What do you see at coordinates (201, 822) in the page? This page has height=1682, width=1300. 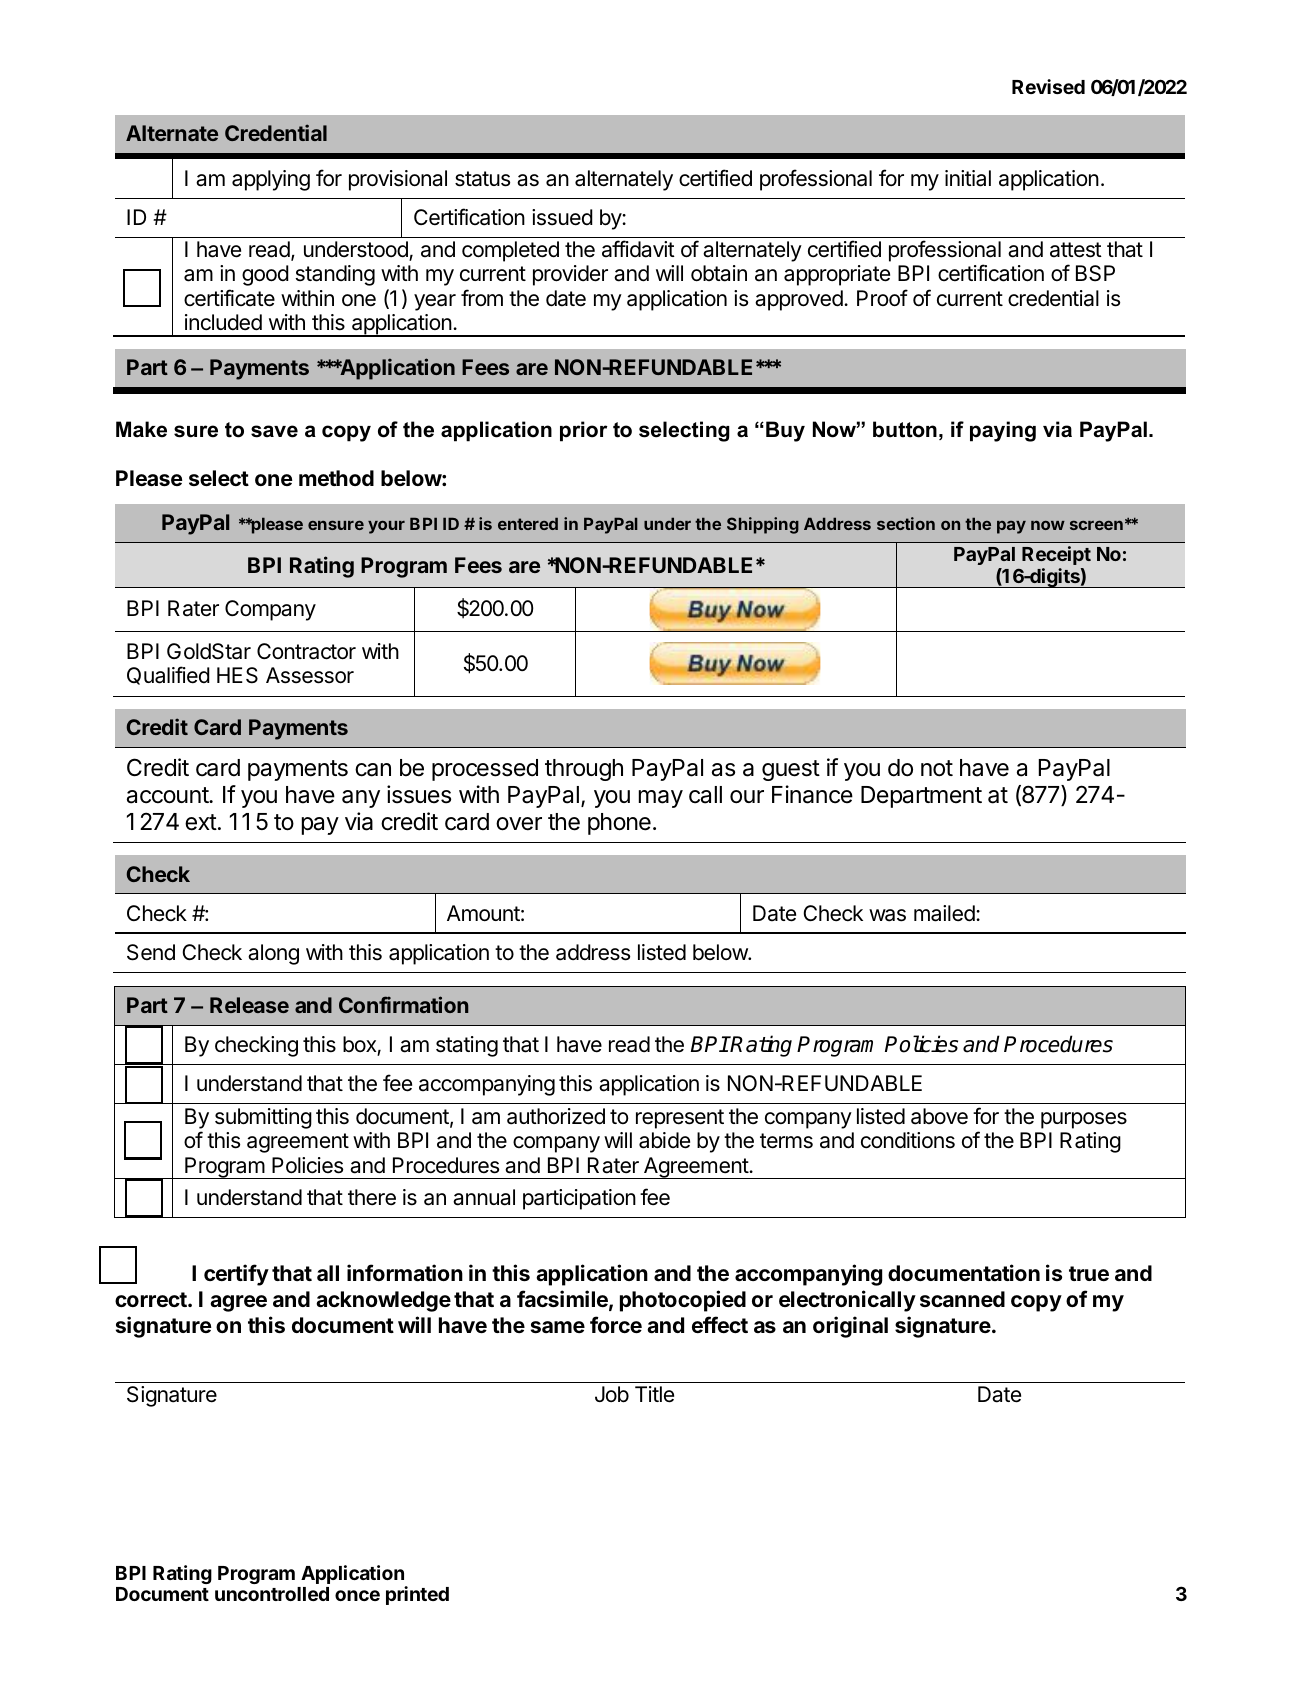 I see `ext` at bounding box center [201, 822].
